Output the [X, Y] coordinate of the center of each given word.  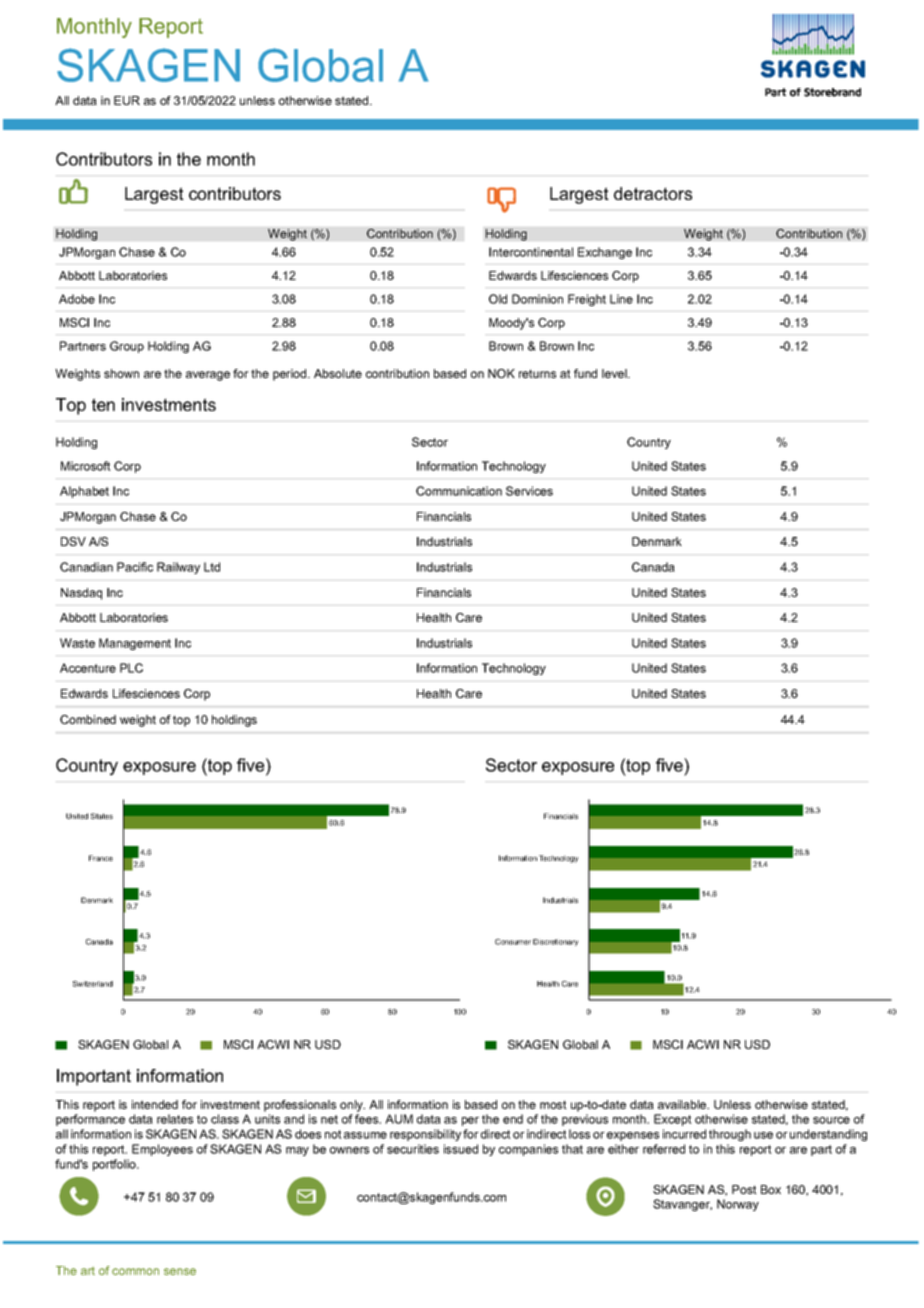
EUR [127, 100]
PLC [131, 668]
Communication [459, 491]
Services [529, 491]
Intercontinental [531, 252]
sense [180, 1271]
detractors [653, 193]
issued [461, 1149]
